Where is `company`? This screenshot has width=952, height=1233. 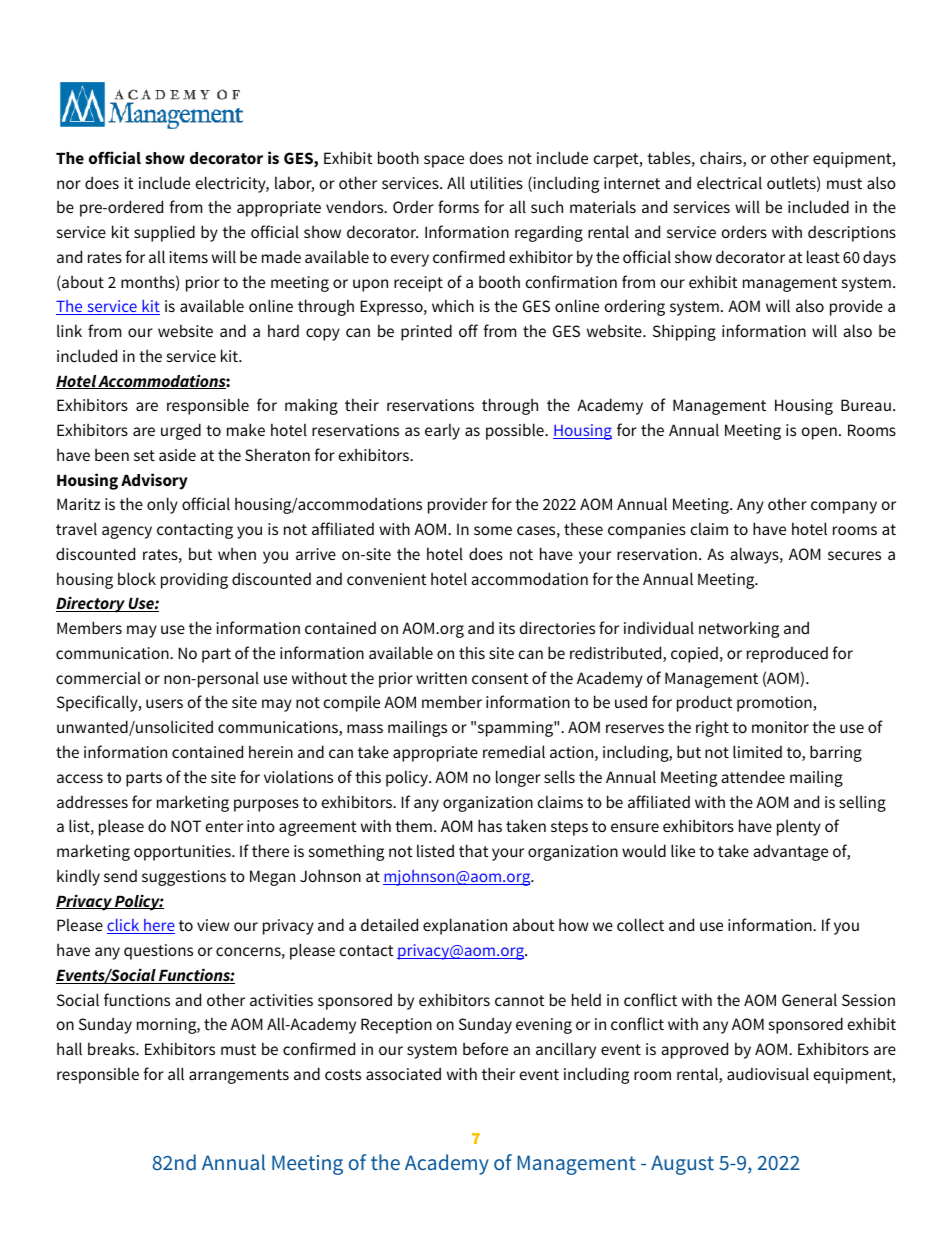
company is located at coordinates (844, 507).
